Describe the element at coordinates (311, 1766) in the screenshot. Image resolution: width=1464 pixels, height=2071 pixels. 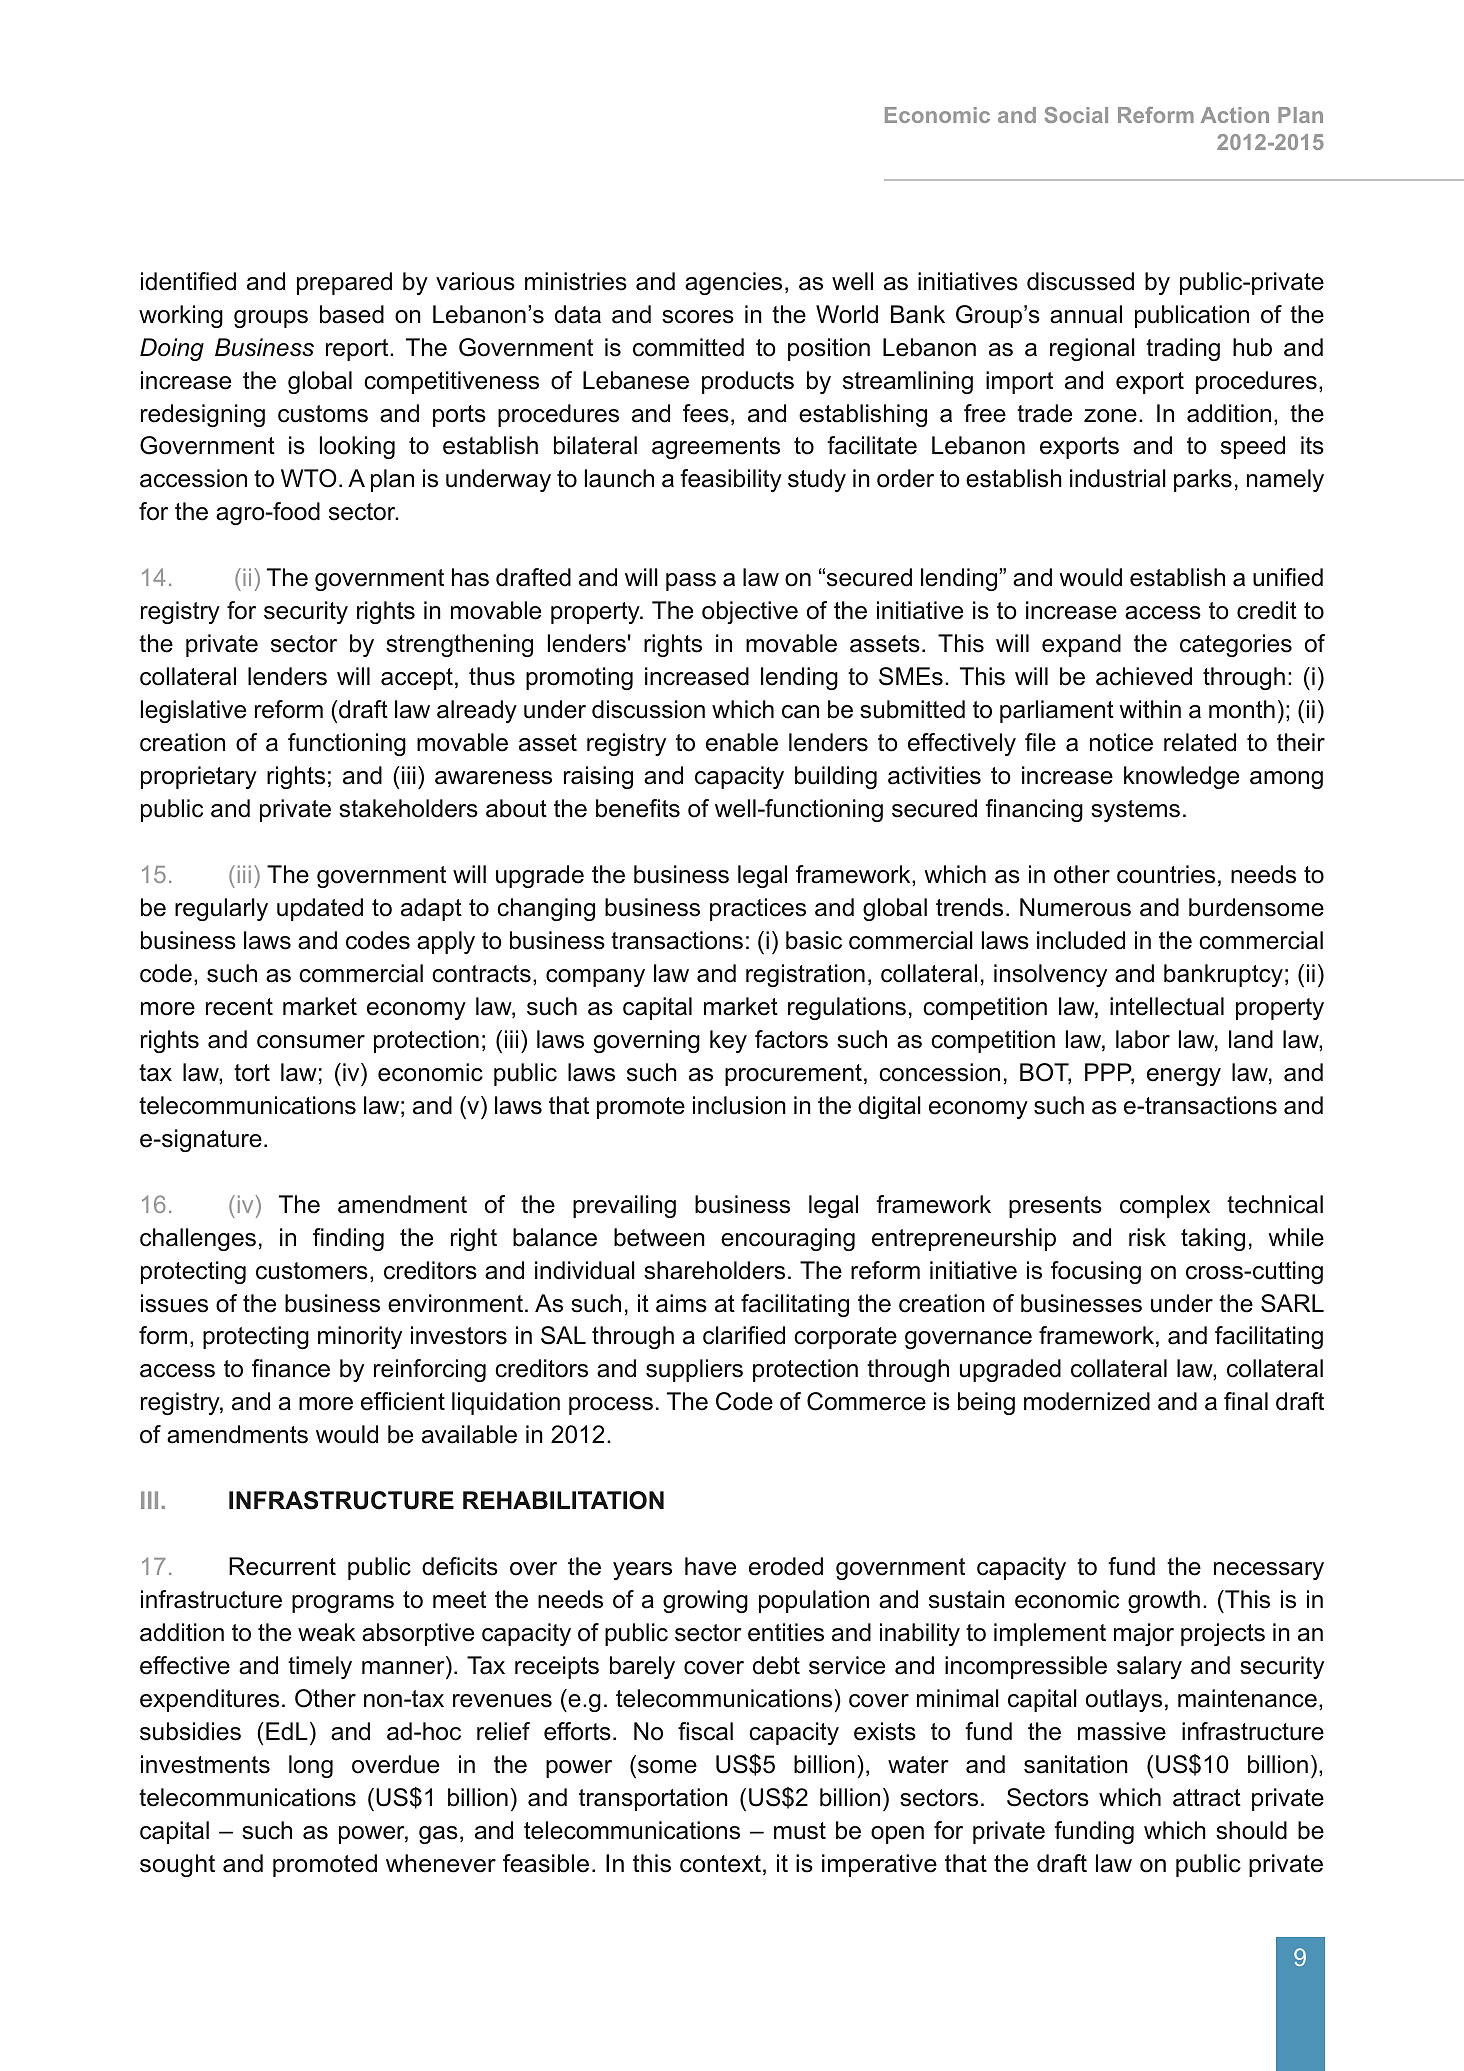
I see `long` at that location.
